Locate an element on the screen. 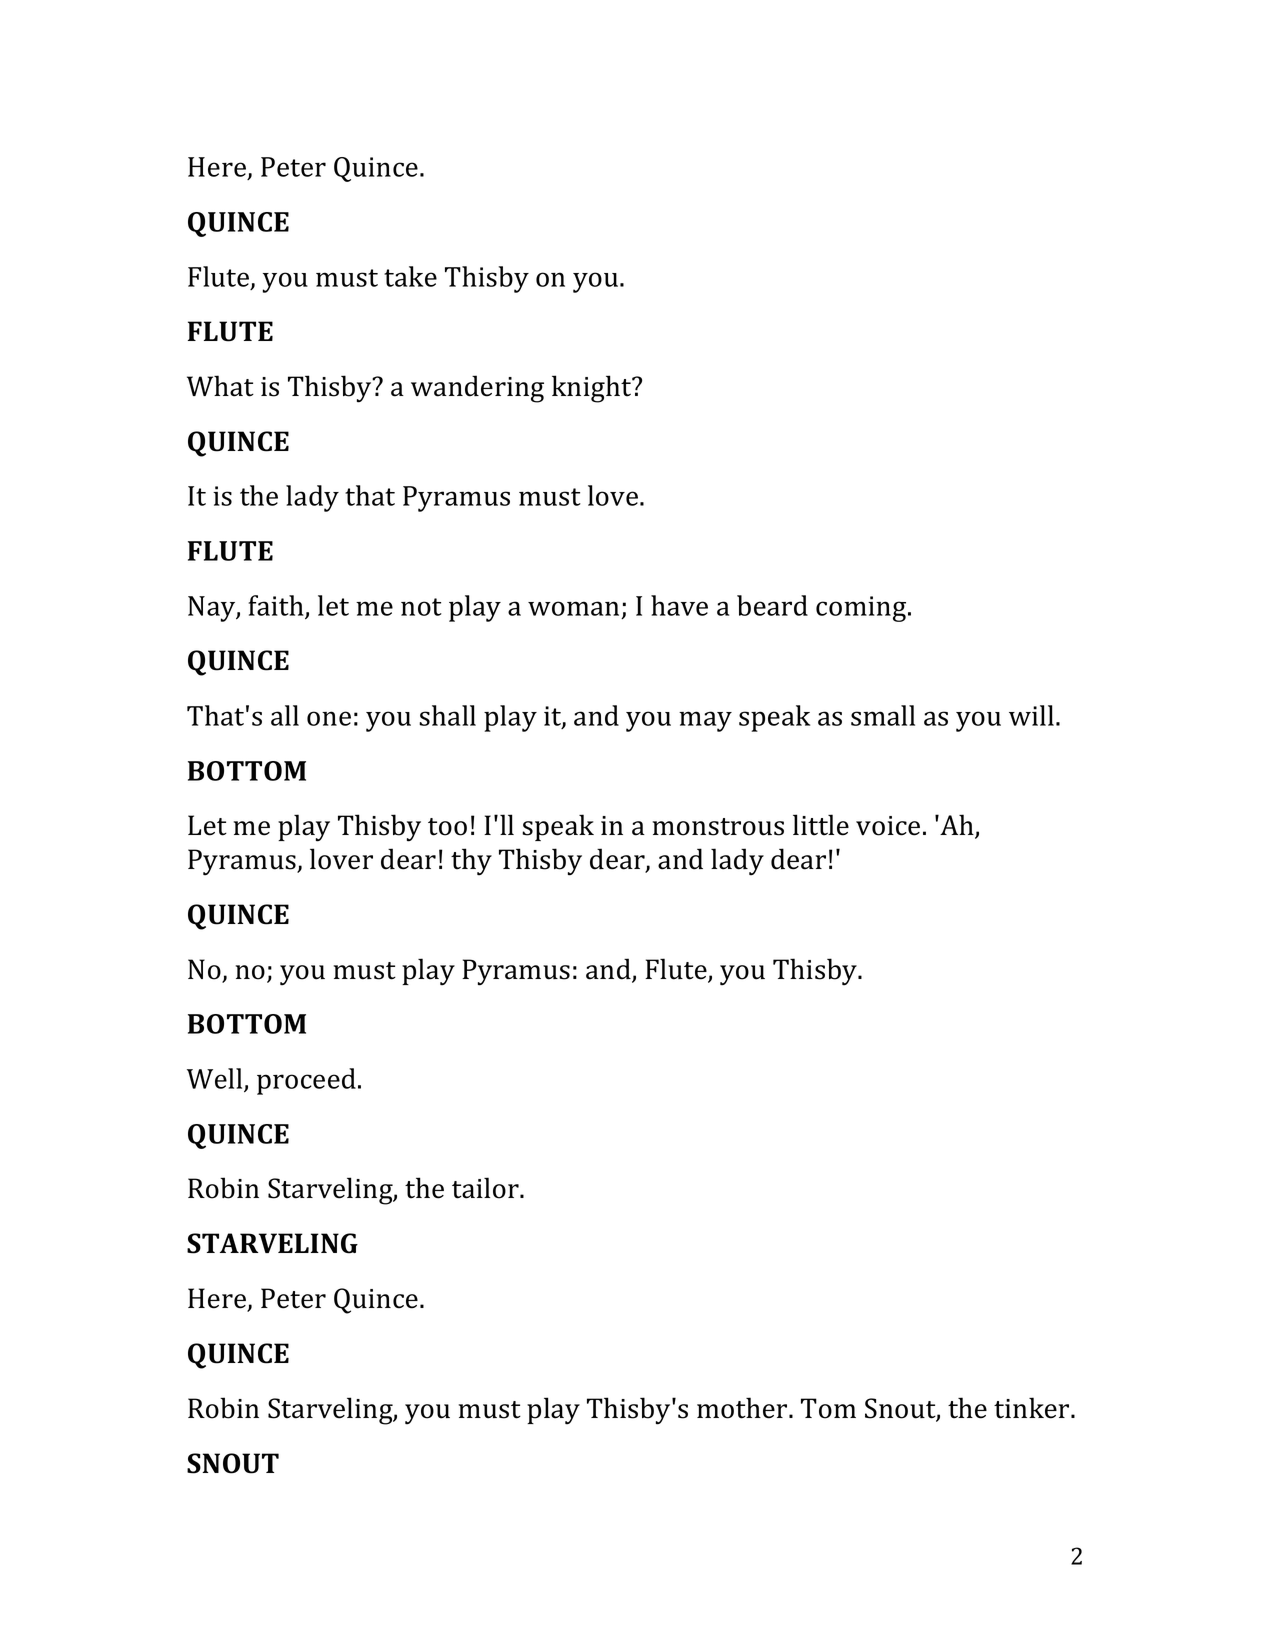 Image resolution: width=1271 pixels, height=1645 pixels. coming is located at coordinates (862, 609).
